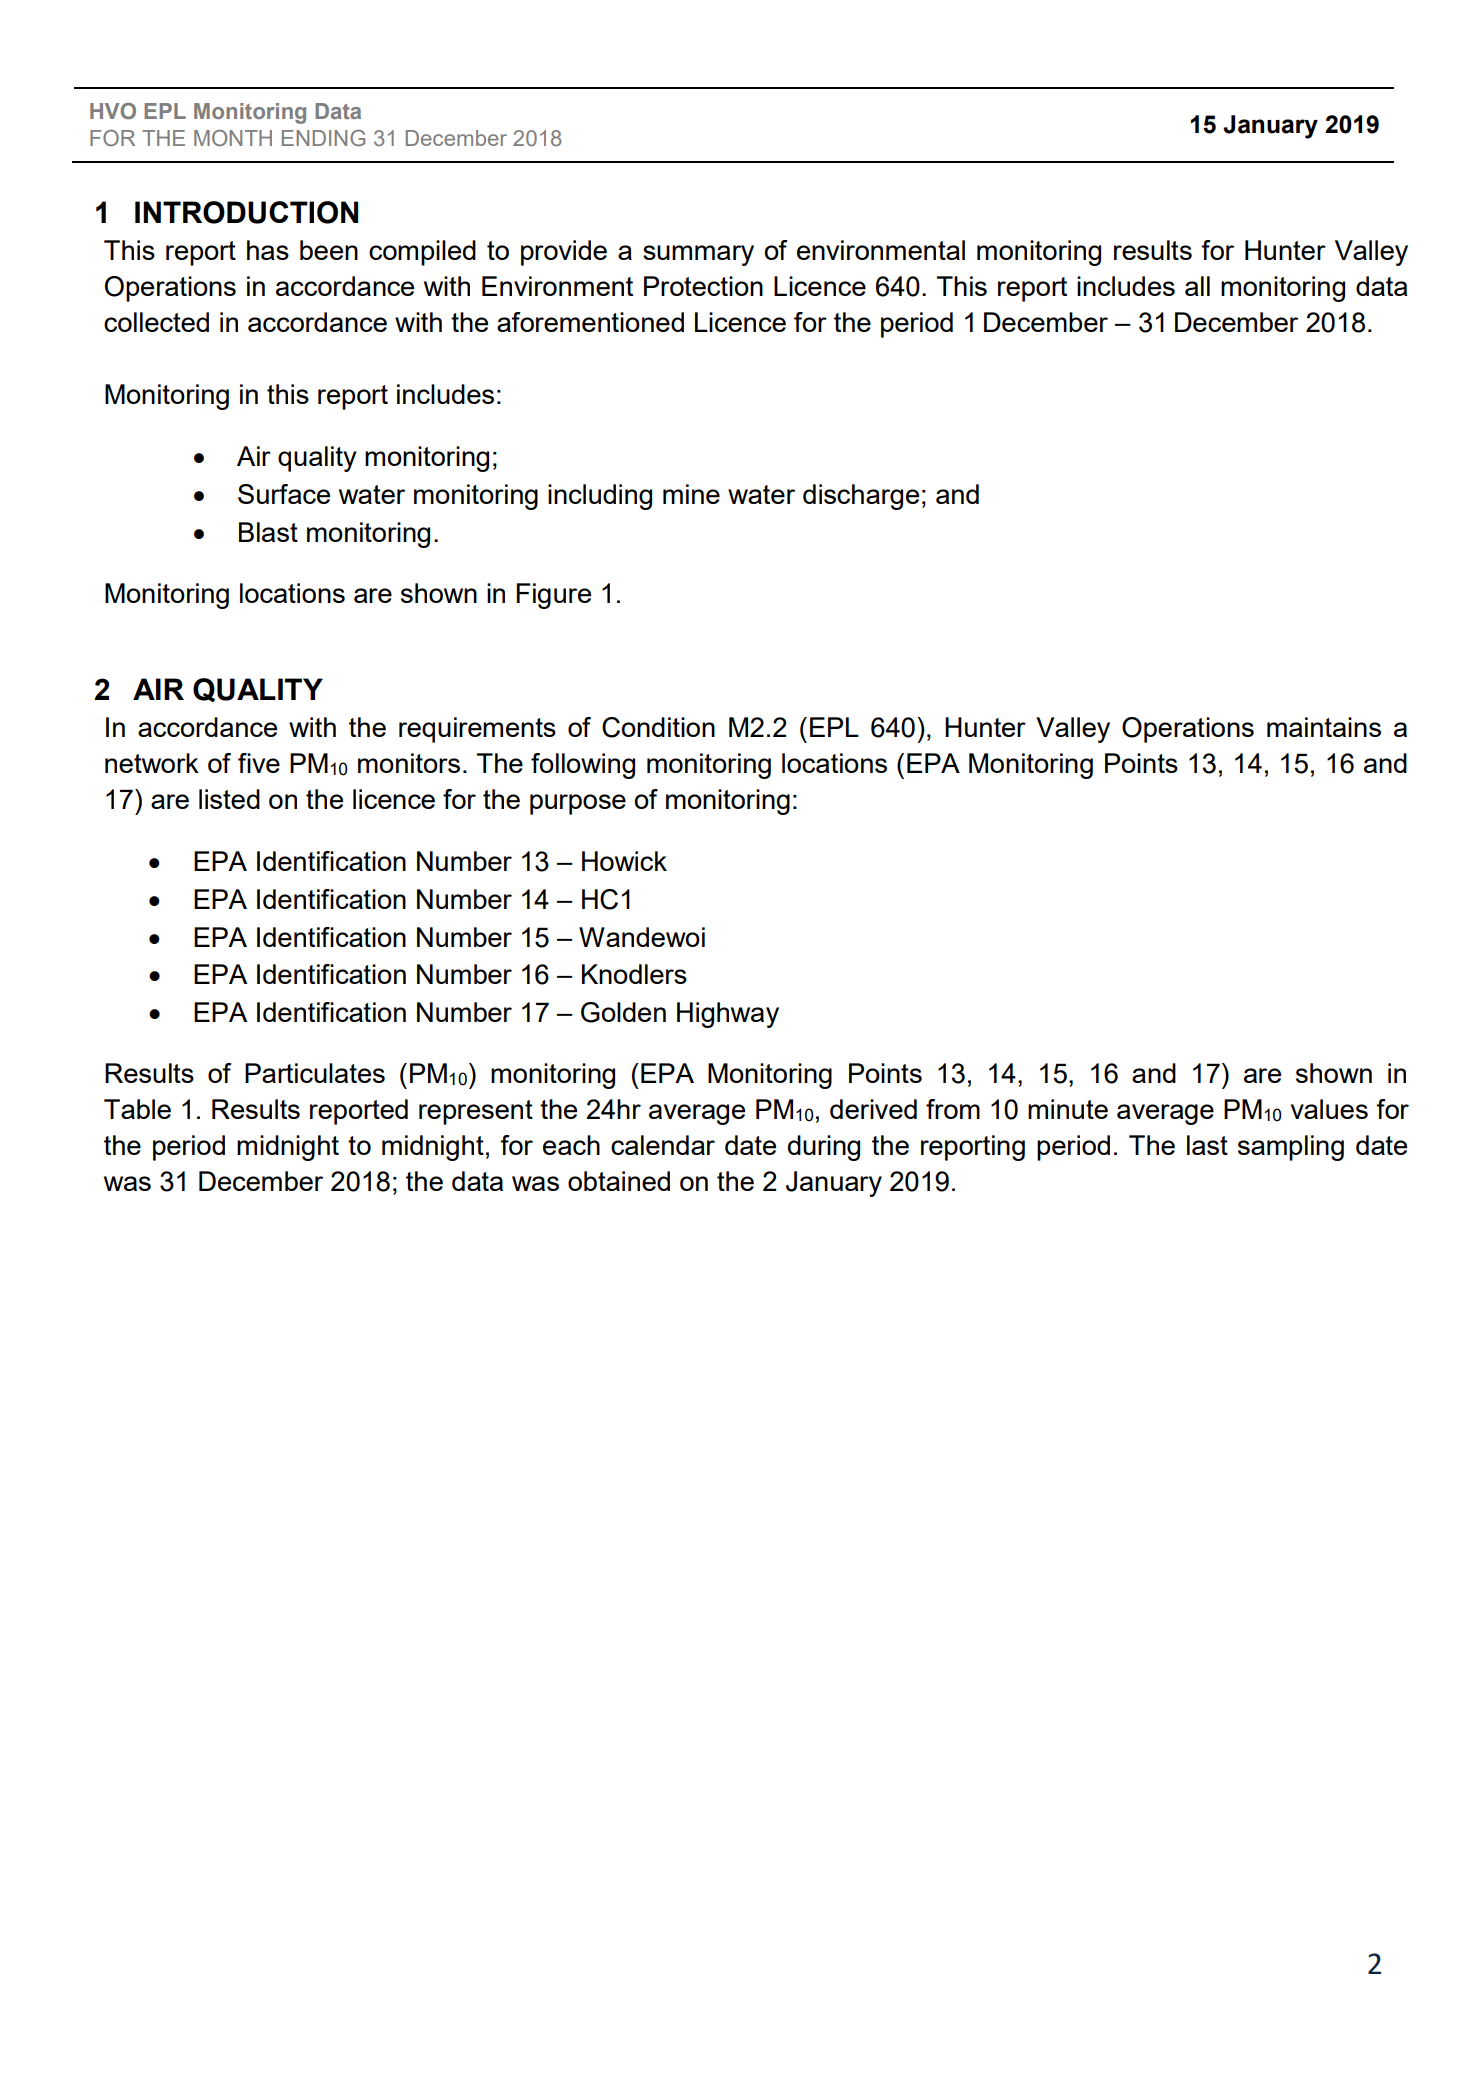 This image has width=1471, height=2080. What do you see at coordinates (698, 255) in the image?
I see `summary` at bounding box center [698, 255].
